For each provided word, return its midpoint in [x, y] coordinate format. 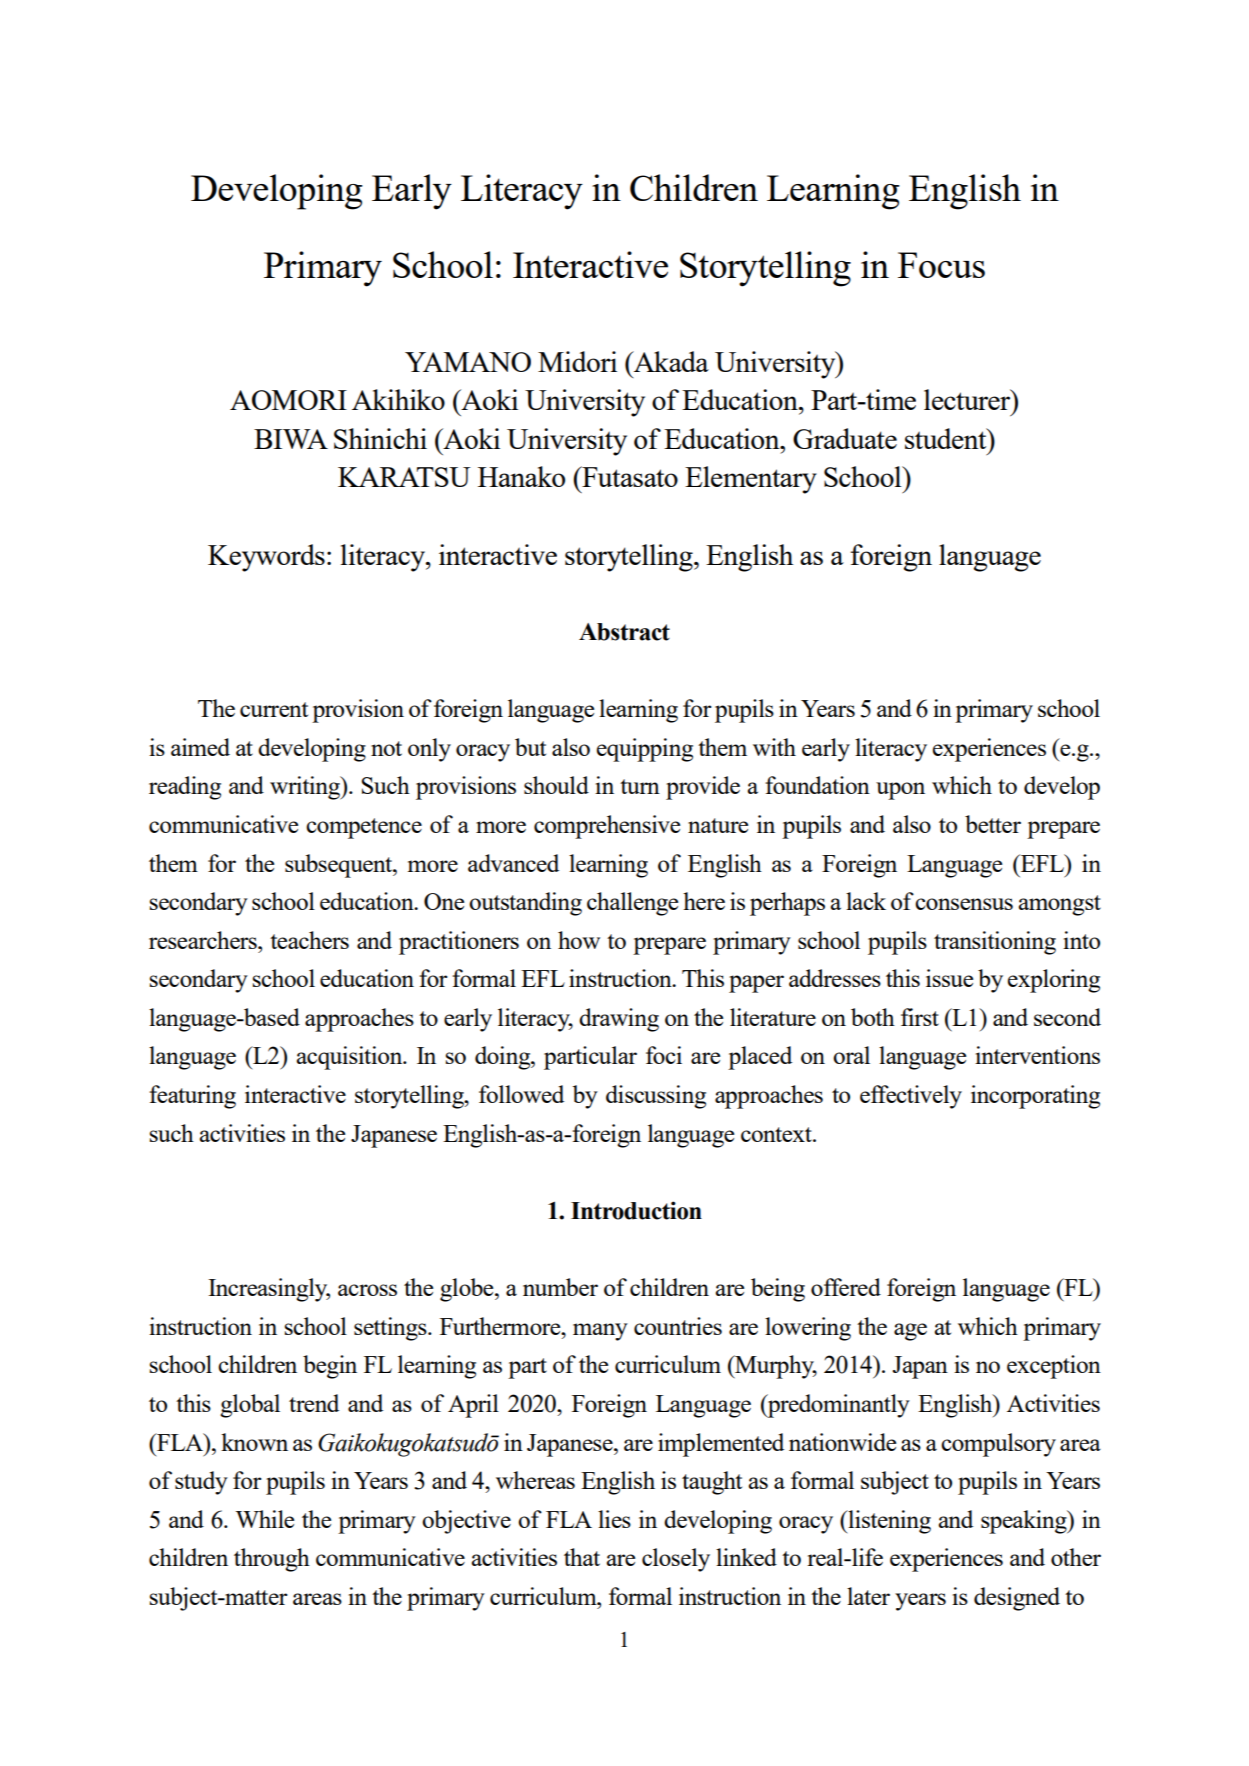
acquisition [350, 1058]
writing [306, 788]
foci [664, 1055]
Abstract [624, 632]
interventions [1037, 1055]
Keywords [266, 558]
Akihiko [398, 399]
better [993, 824]
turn [640, 786]
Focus [941, 265]
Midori [577, 361]
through [272, 1560]
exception [1054, 1367]
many [600, 1332]
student [947, 438]
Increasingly [269, 1290]
